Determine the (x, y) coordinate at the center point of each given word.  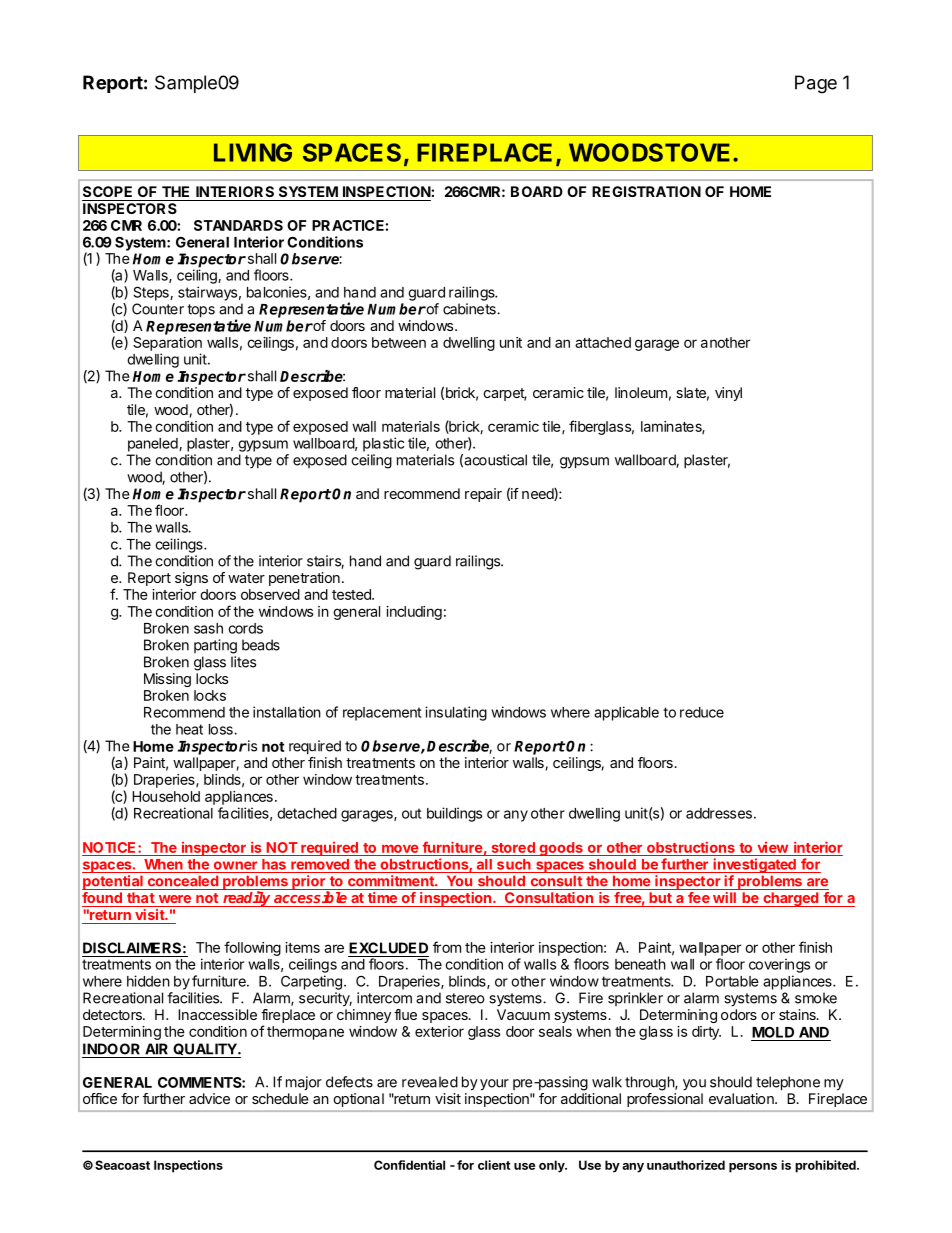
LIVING (253, 152)
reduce (702, 712)
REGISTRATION (646, 191)
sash (208, 628)
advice (209, 1098)
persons (753, 1168)
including (414, 613)
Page (816, 84)
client (494, 1165)
